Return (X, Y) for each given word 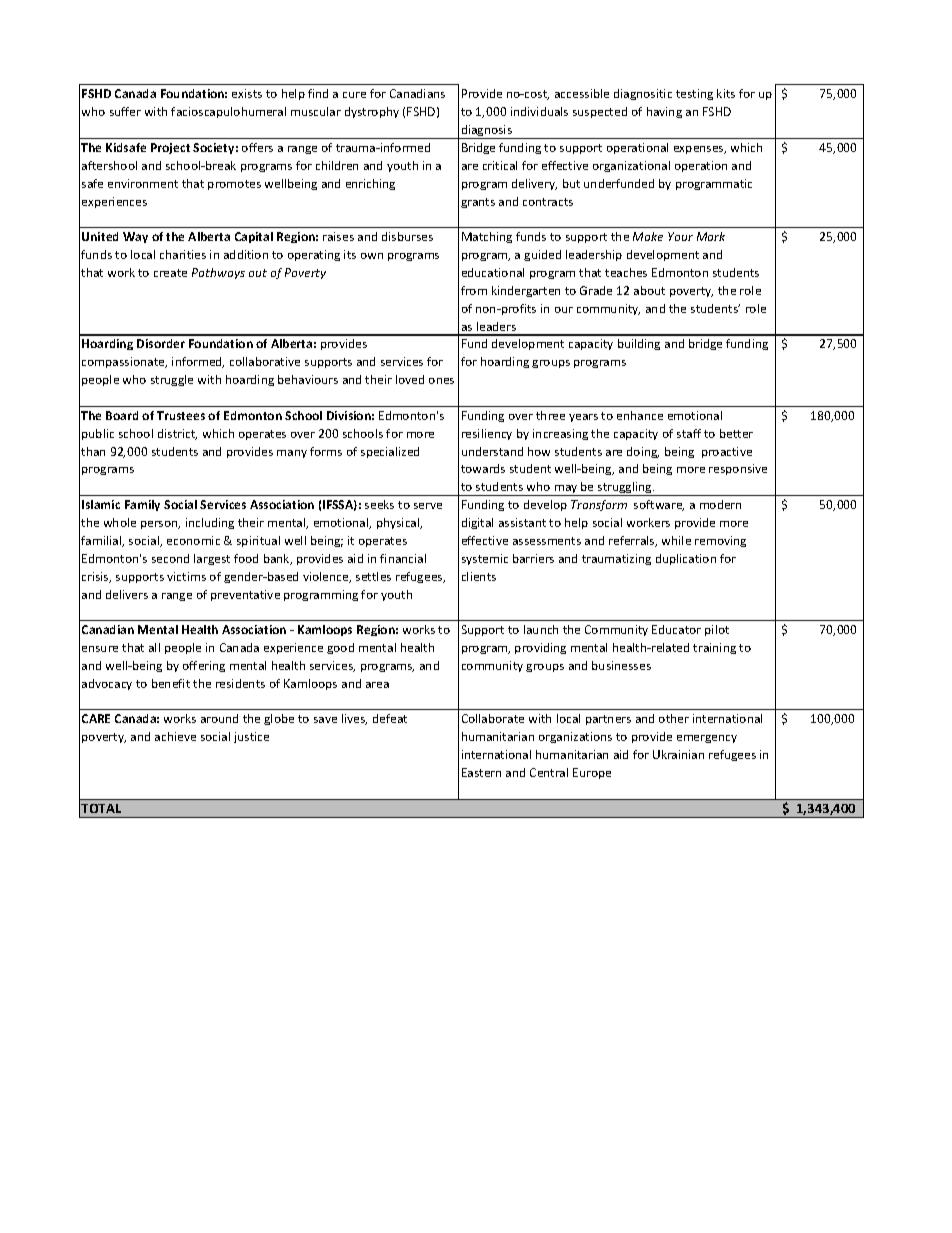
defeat (390, 718)
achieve (175, 736)
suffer (125, 111)
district (177, 434)
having (664, 112)
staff (689, 433)
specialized (390, 452)
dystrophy (372, 112)
